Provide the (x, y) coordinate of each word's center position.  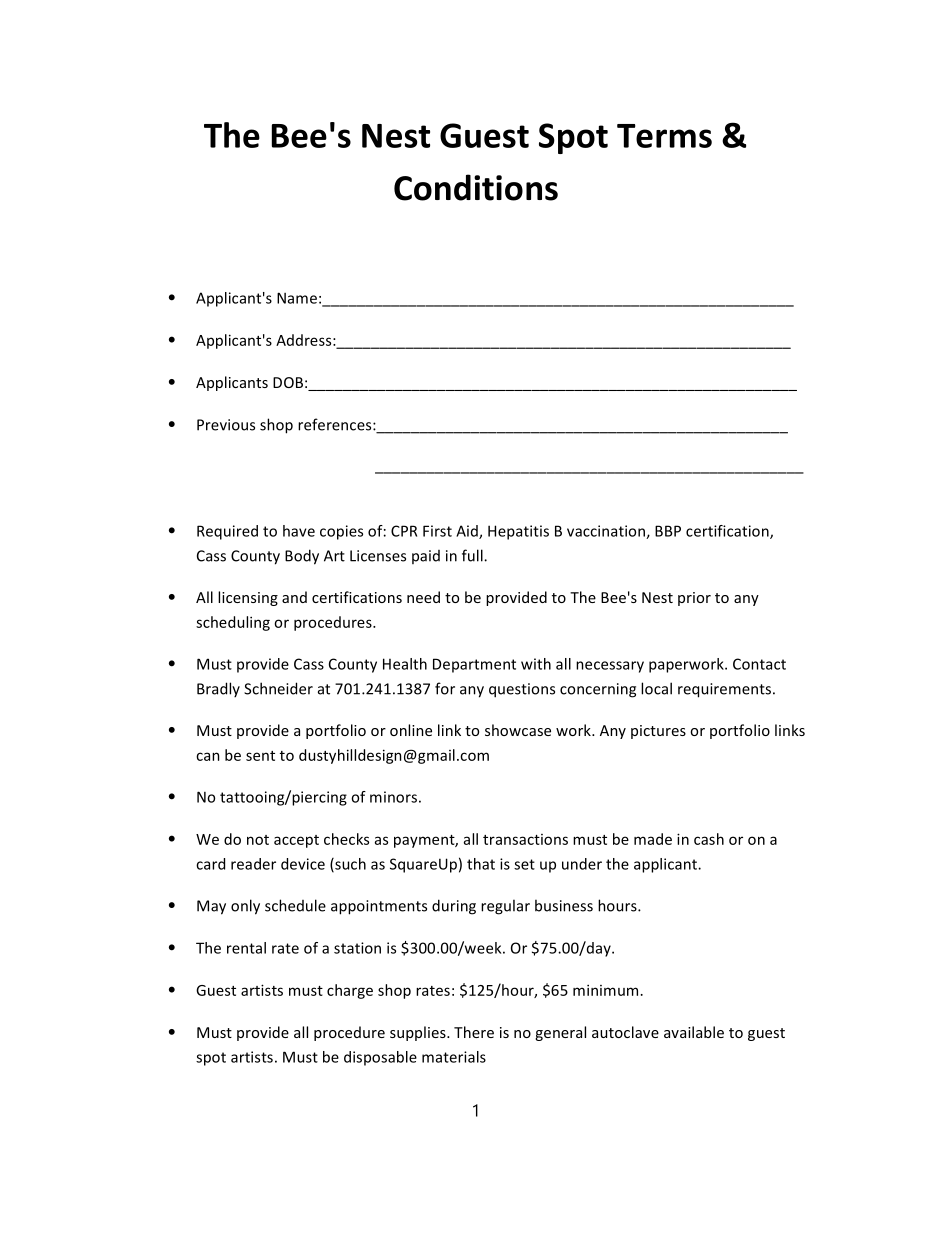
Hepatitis (518, 532)
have (299, 531)
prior (694, 599)
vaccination (607, 532)
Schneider (278, 688)
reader (253, 864)
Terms (664, 136)
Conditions (476, 187)
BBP (668, 531)
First (437, 531)
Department (474, 665)
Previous (226, 425)
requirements (724, 690)
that (481, 864)
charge (350, 991)
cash (709, 839)
